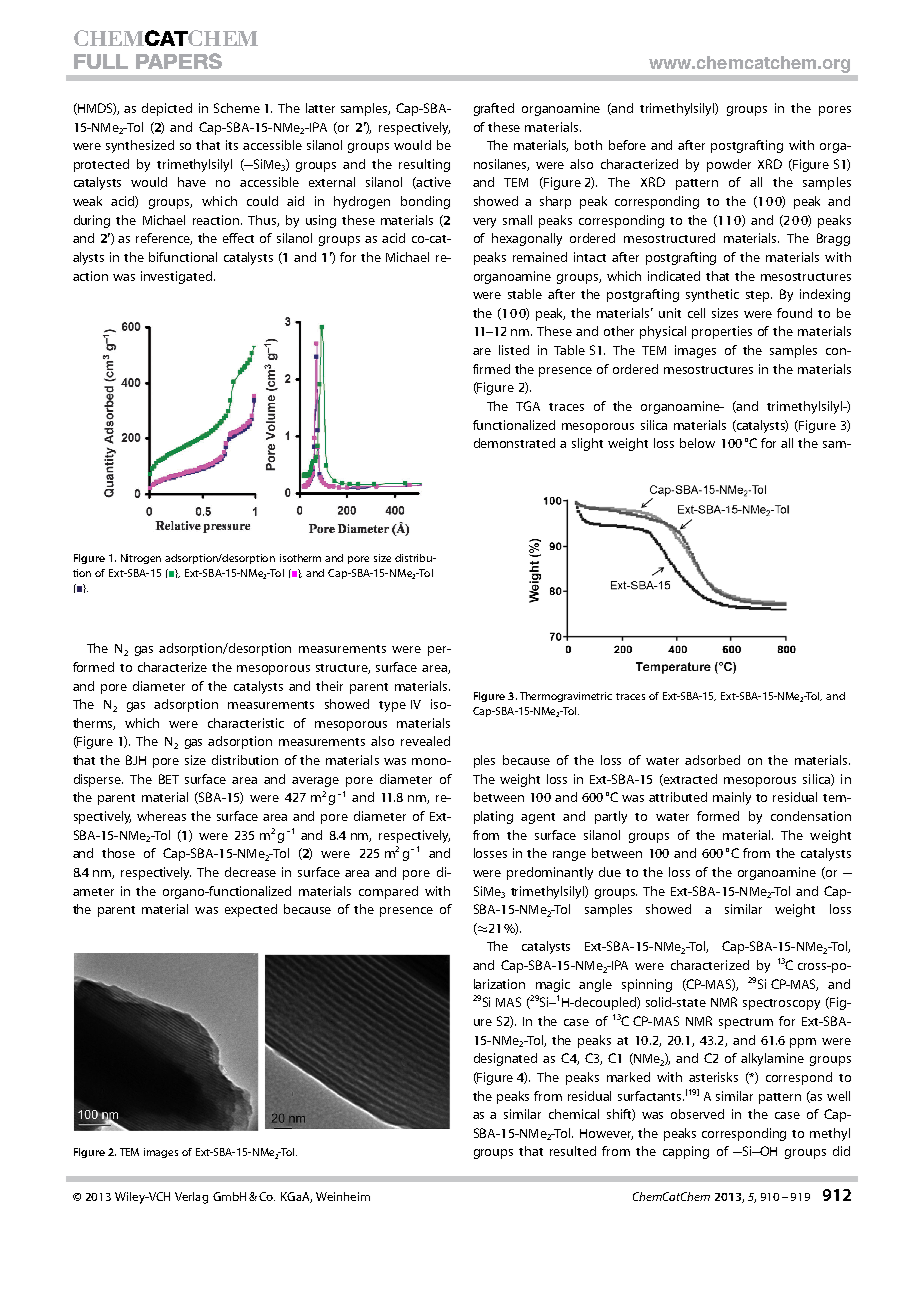 This image has width=924, height=1308. Describe the element at coordinates (167, 109) in the image. I see `depicted` at that location.
